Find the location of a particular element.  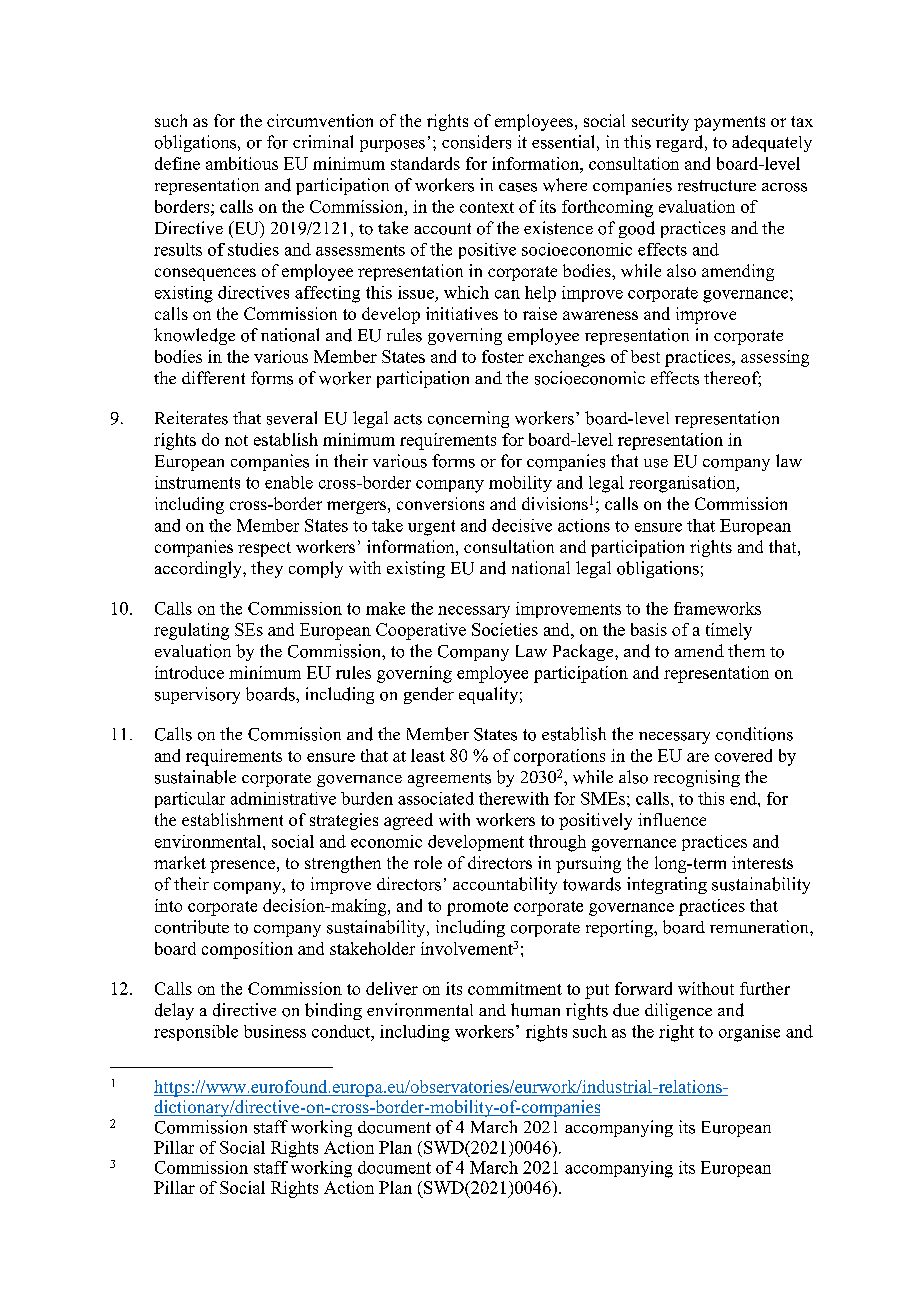

business is located at coordinates (275, 1031).
